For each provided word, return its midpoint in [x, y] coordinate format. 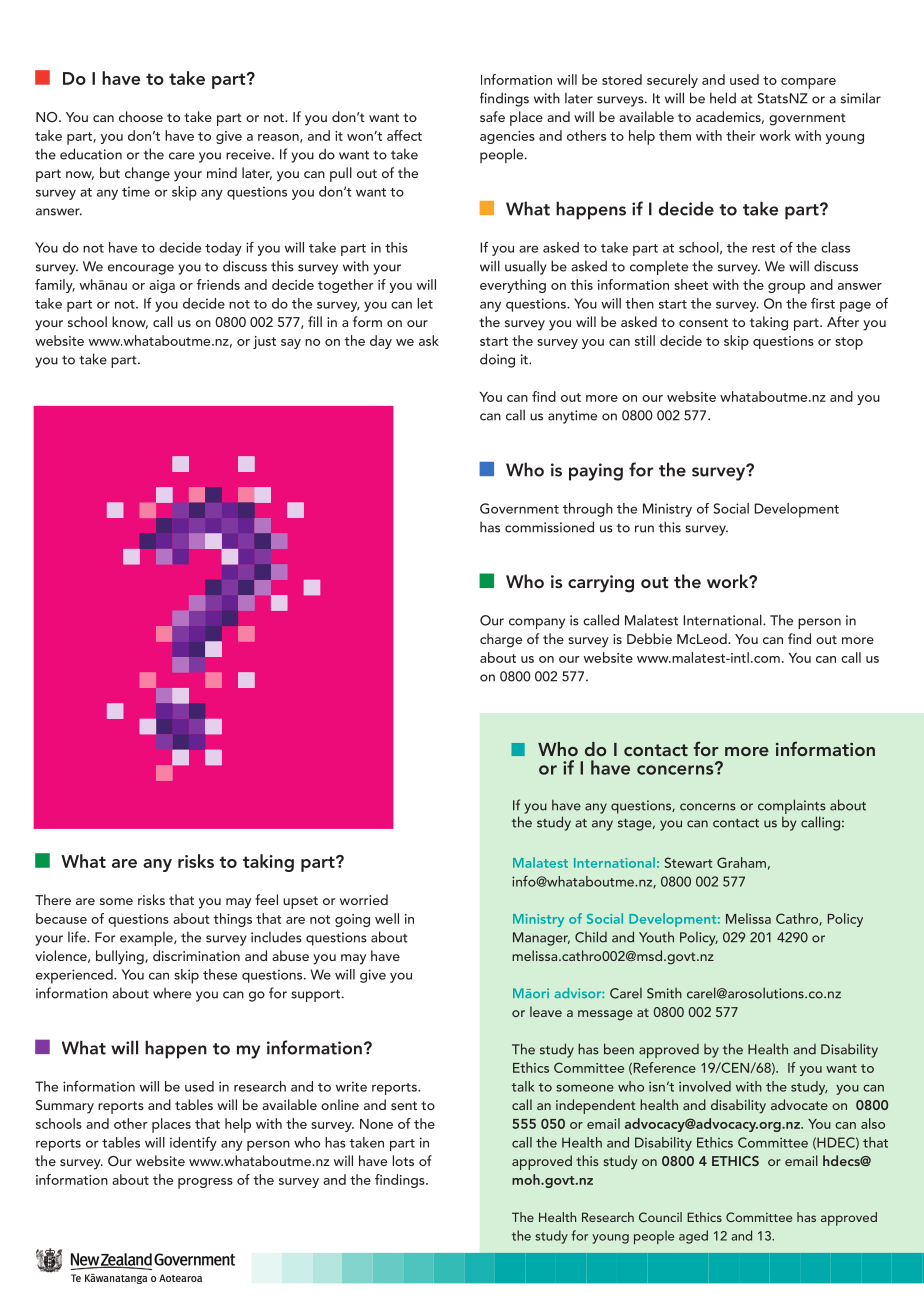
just [264, 342]
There [53, 899]
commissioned [549, 527]
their [741, 135]
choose [141, 116]
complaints [792, 808]
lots [403, 1160]
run [644, 529]
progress [205, 1183]
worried [364, 899]
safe [492, 116]
